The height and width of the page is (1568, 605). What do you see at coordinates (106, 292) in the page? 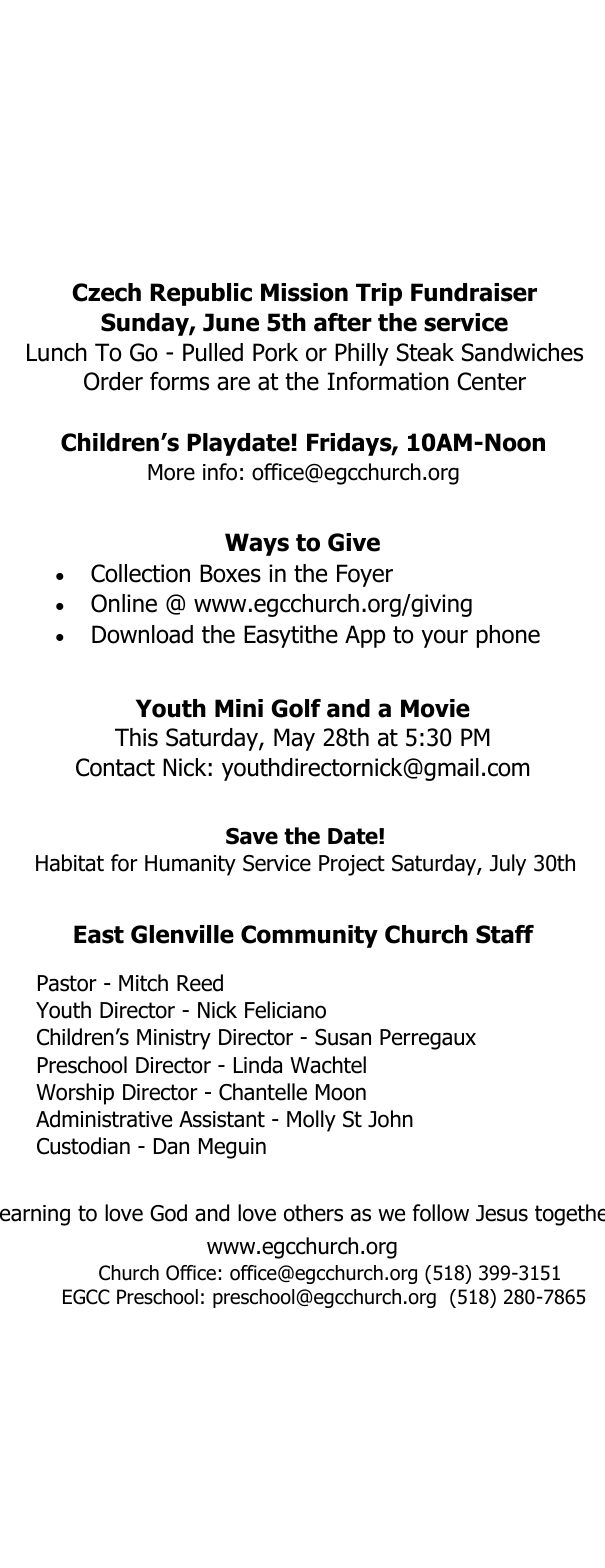
I see `Czech` at bounding box center [106, 292].
